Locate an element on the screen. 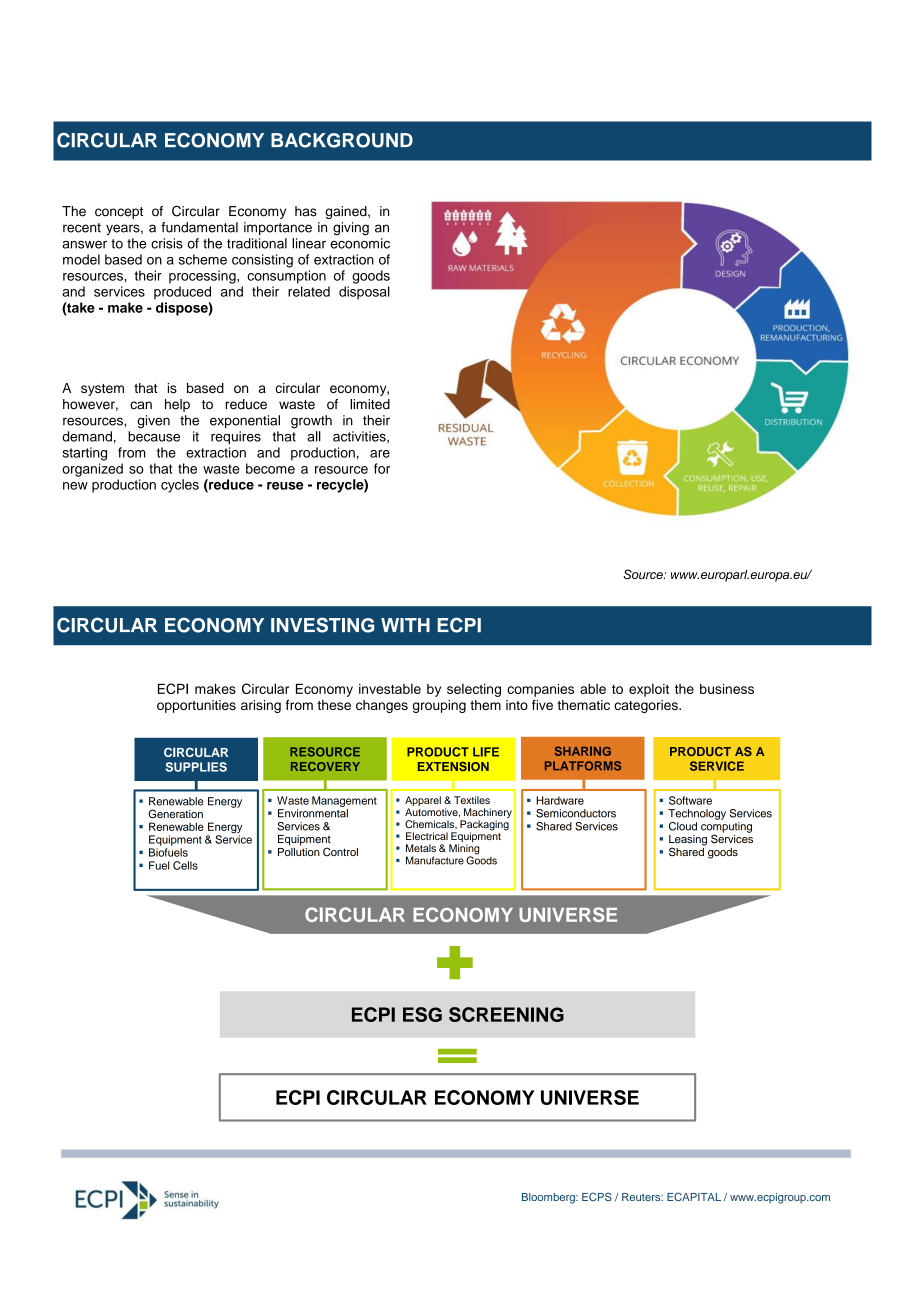  concept is located at coordinates (119, 213).
